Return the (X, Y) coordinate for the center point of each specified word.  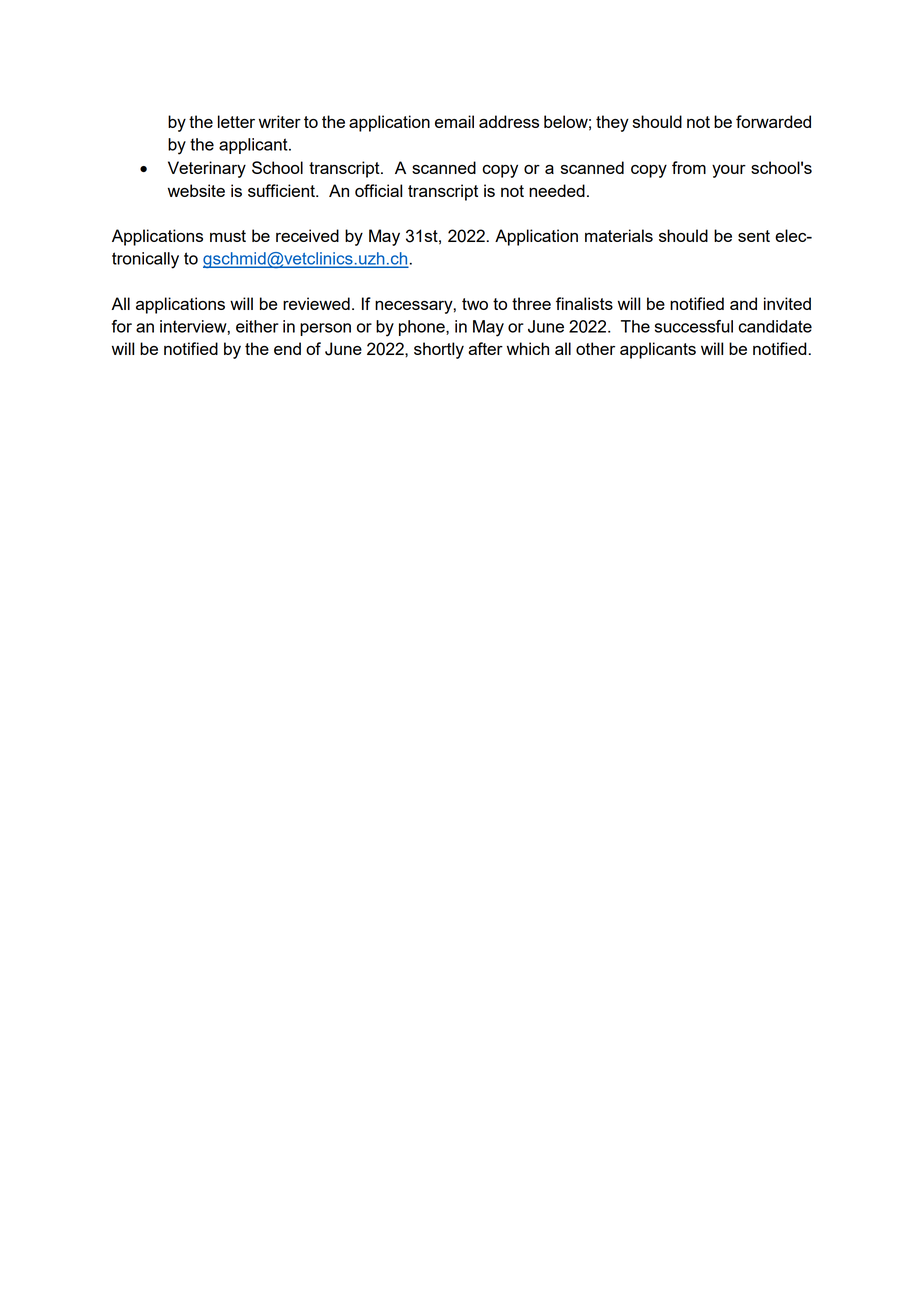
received (307, 235)
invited (787, 303)
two (475, 304)
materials (619, 235)
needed (557, 190)
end (287, 348)
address (509, 121)
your (729, 171)
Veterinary (207, 169)
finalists (584, 303)
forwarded (773, 121)
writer (280, 121)
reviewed (316, 303)
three (531, 303)
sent (754, 236)
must (228, 236)
